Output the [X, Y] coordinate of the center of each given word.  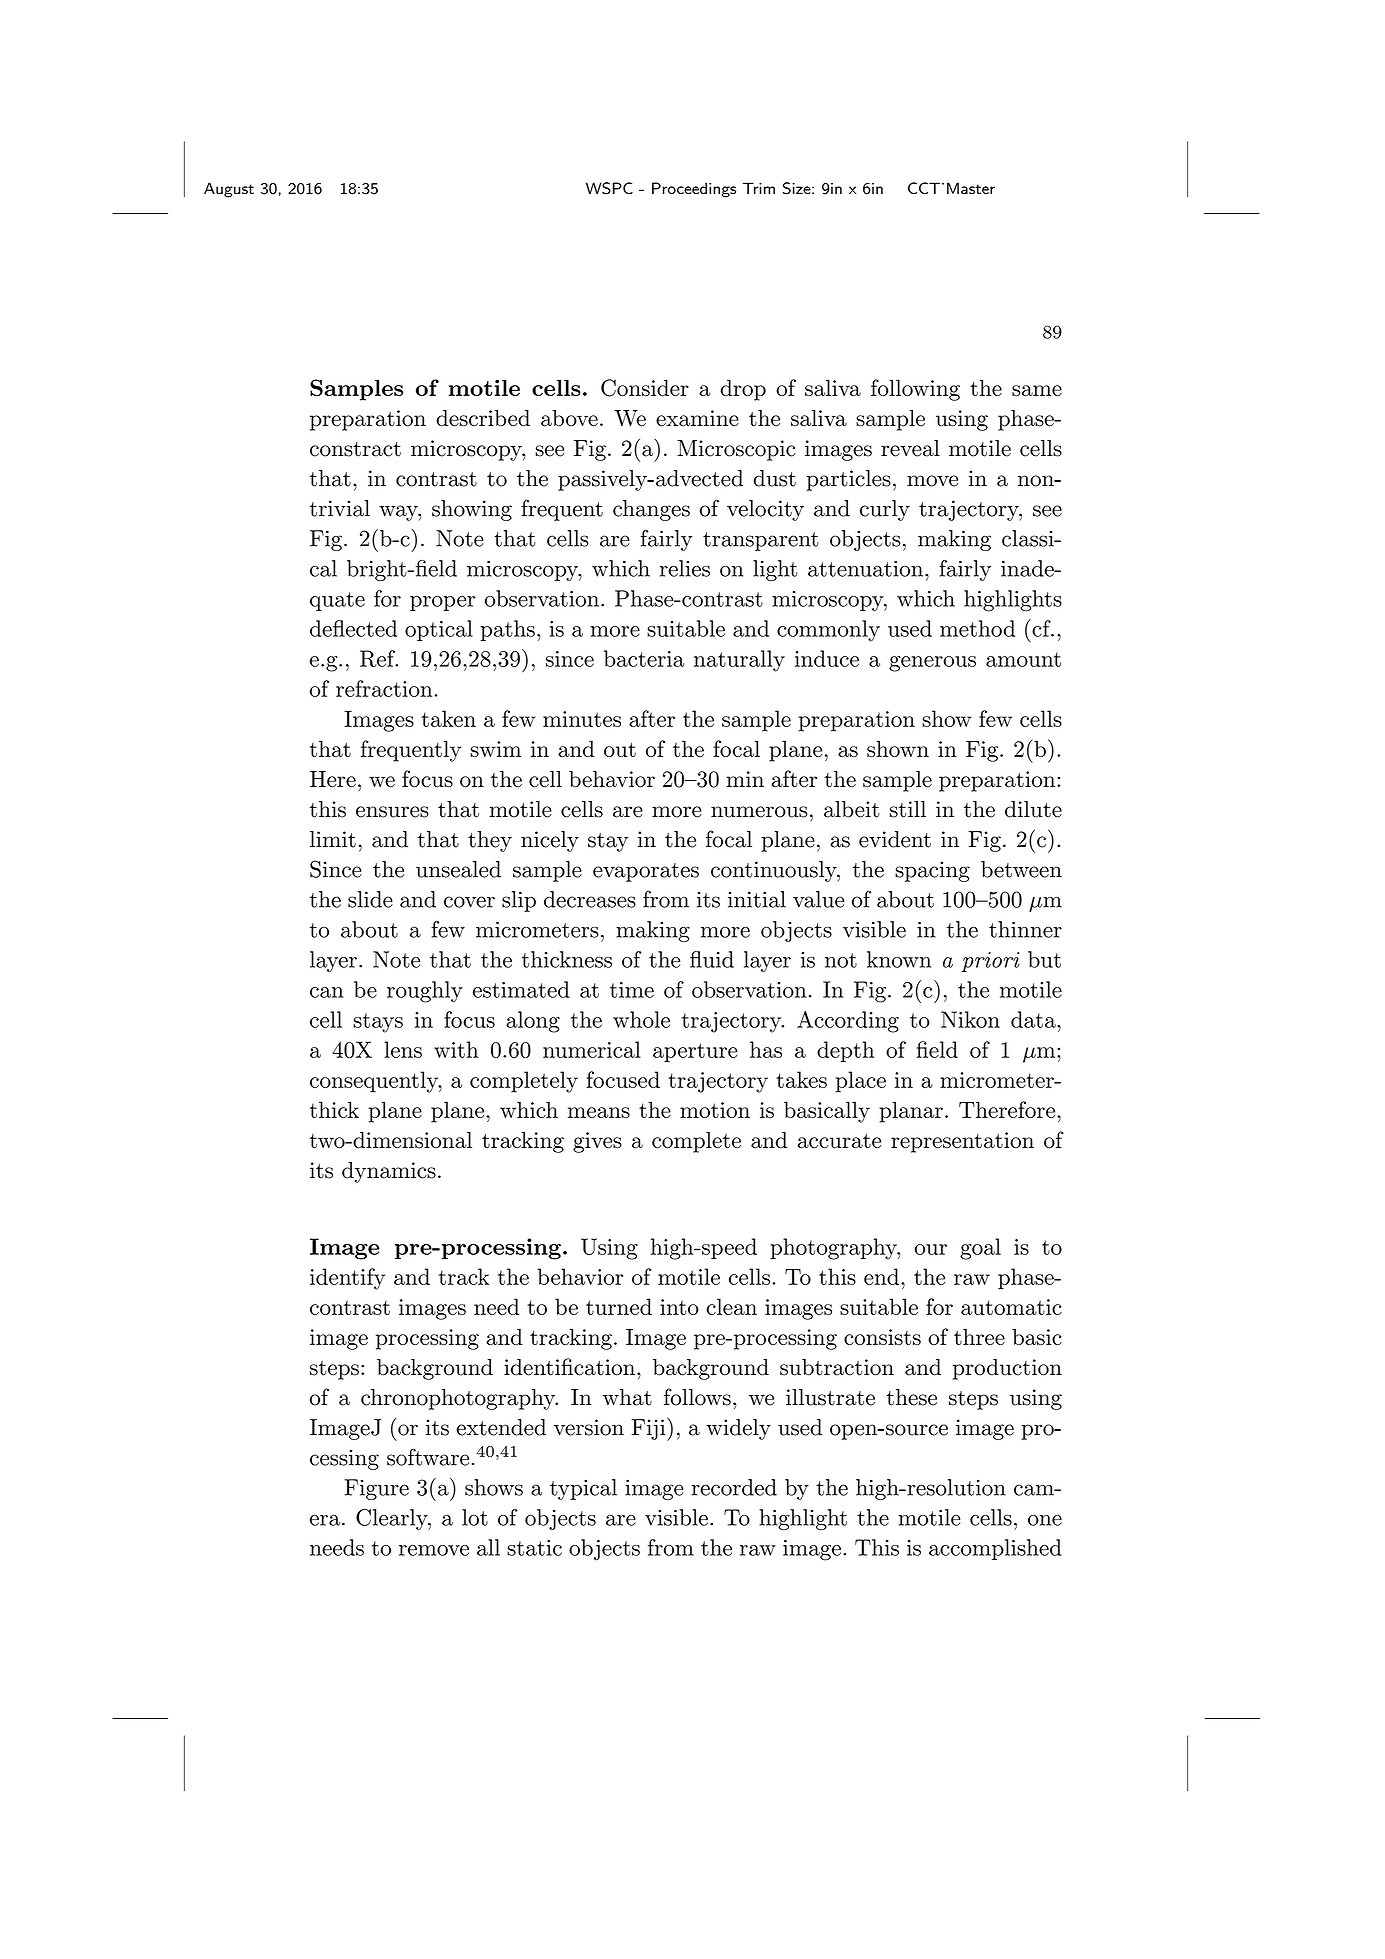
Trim [759, 188]
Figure [377, 1489]
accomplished [995, 1549]
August [229, 190]
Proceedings [694, 190]
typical [583, 1489]
